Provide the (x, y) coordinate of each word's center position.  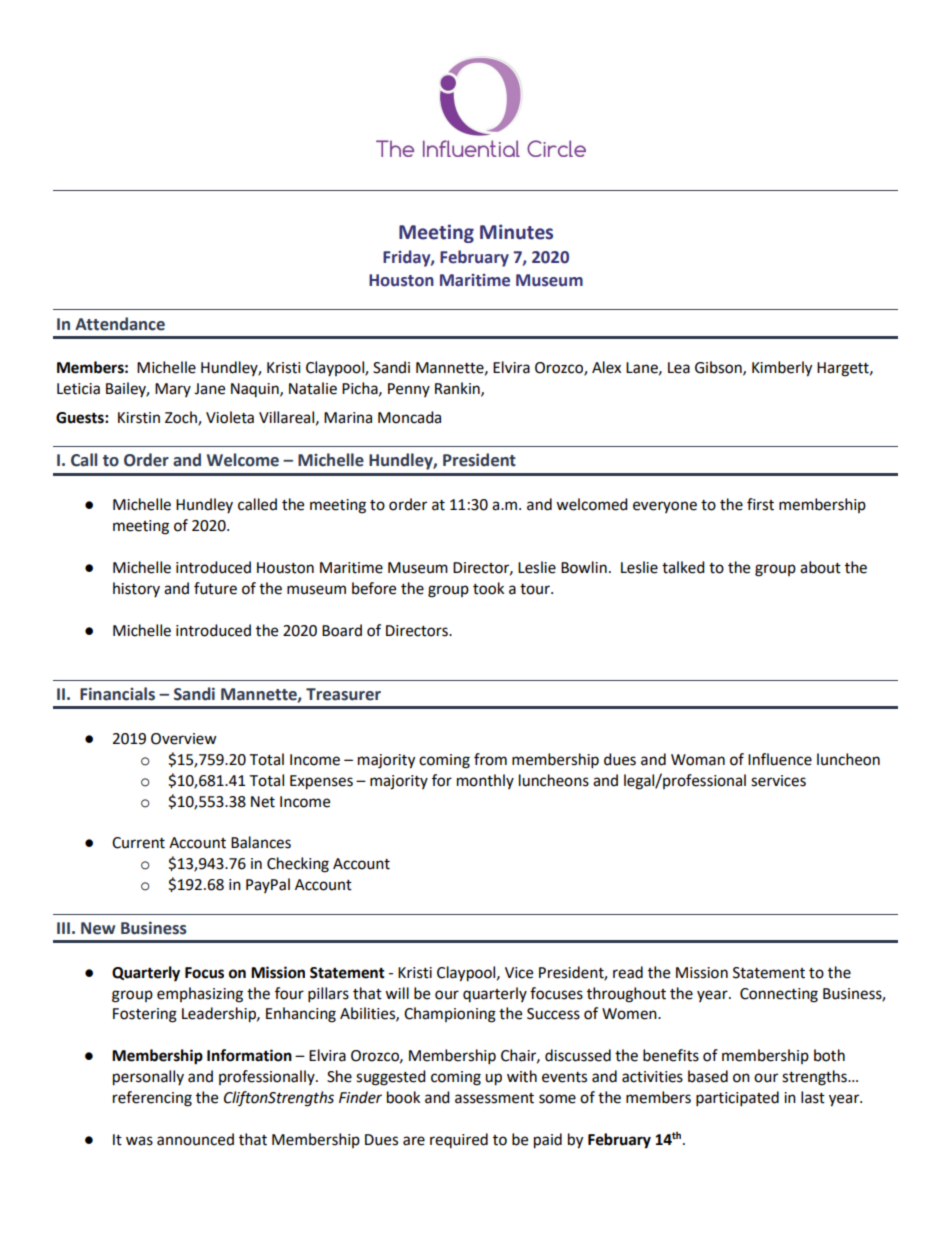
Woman (698, 760)
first (760, 504)
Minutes (516, 232)
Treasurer (343, 694)
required (459, 1140)
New (98, 928)
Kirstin (139, 418)
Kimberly (782, 369)
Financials (117, 694)
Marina (348, 418)
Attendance (120, 324)
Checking (298, 865)
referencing (152, 1099)
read (628, 972)
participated (737, 1099)
